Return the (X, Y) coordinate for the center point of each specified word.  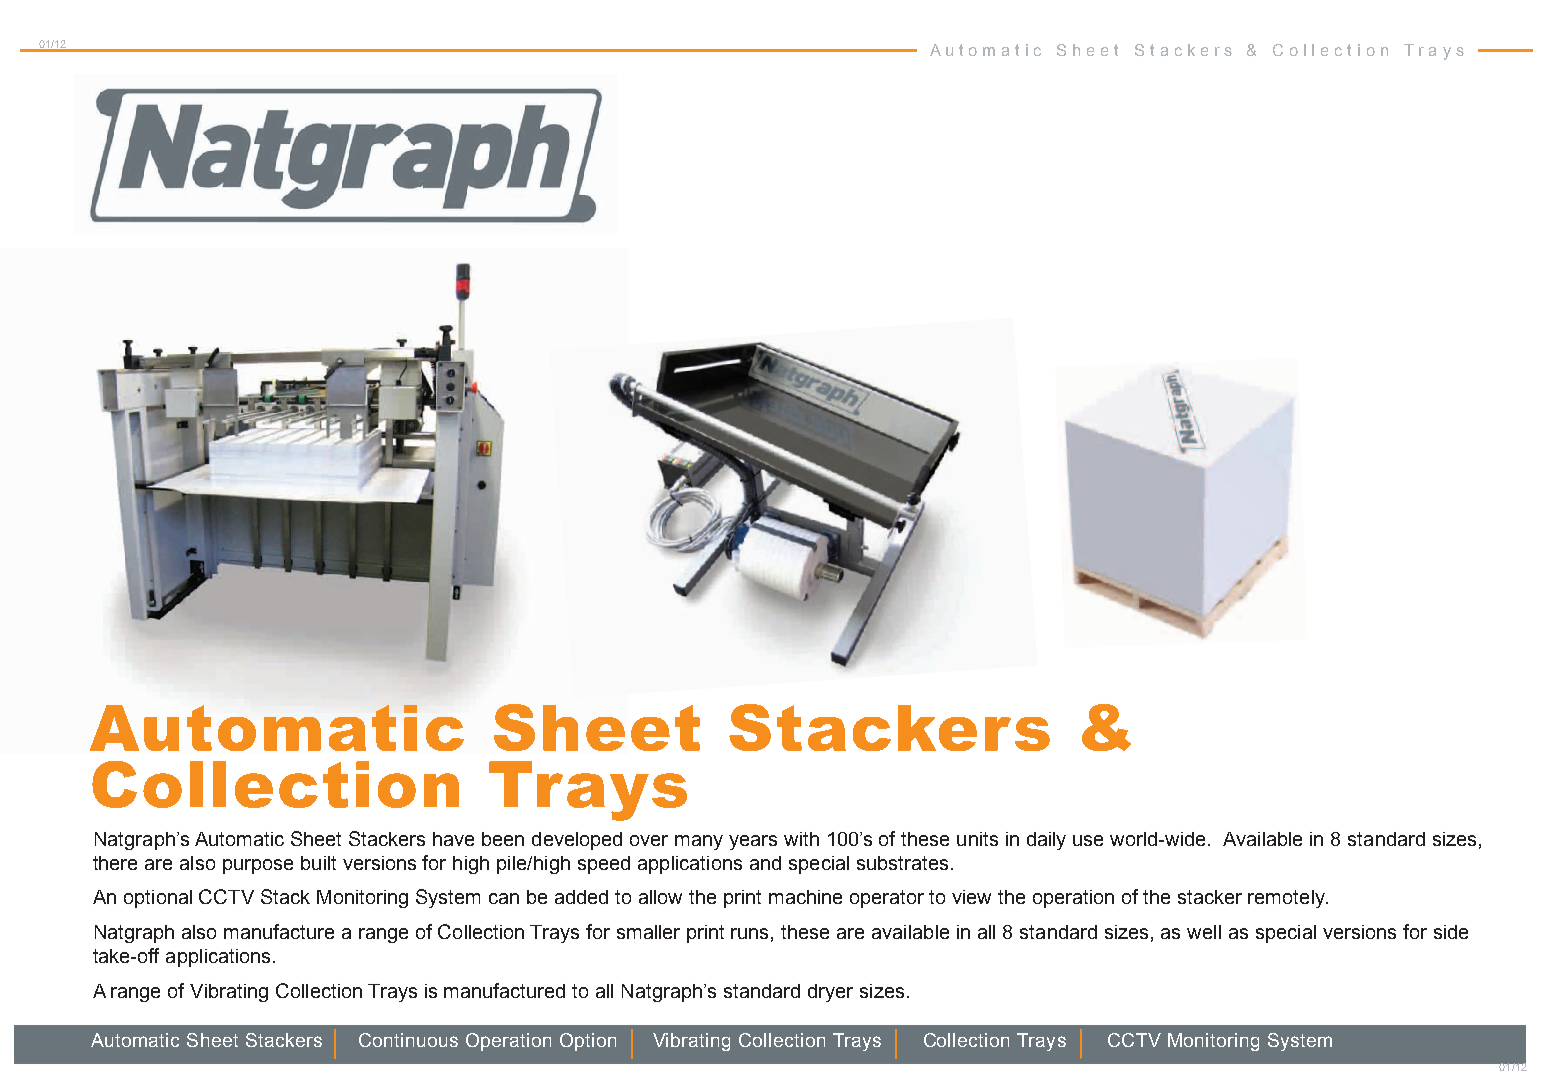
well (1204, 932)
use (1088, 840)
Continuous (408, 1040)
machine (805, 897)
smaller (648, 932)
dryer (830, 993)
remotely (1287, 899)
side (1451, 932)
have (453, 839)
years (753, 842)
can (504, 898)
